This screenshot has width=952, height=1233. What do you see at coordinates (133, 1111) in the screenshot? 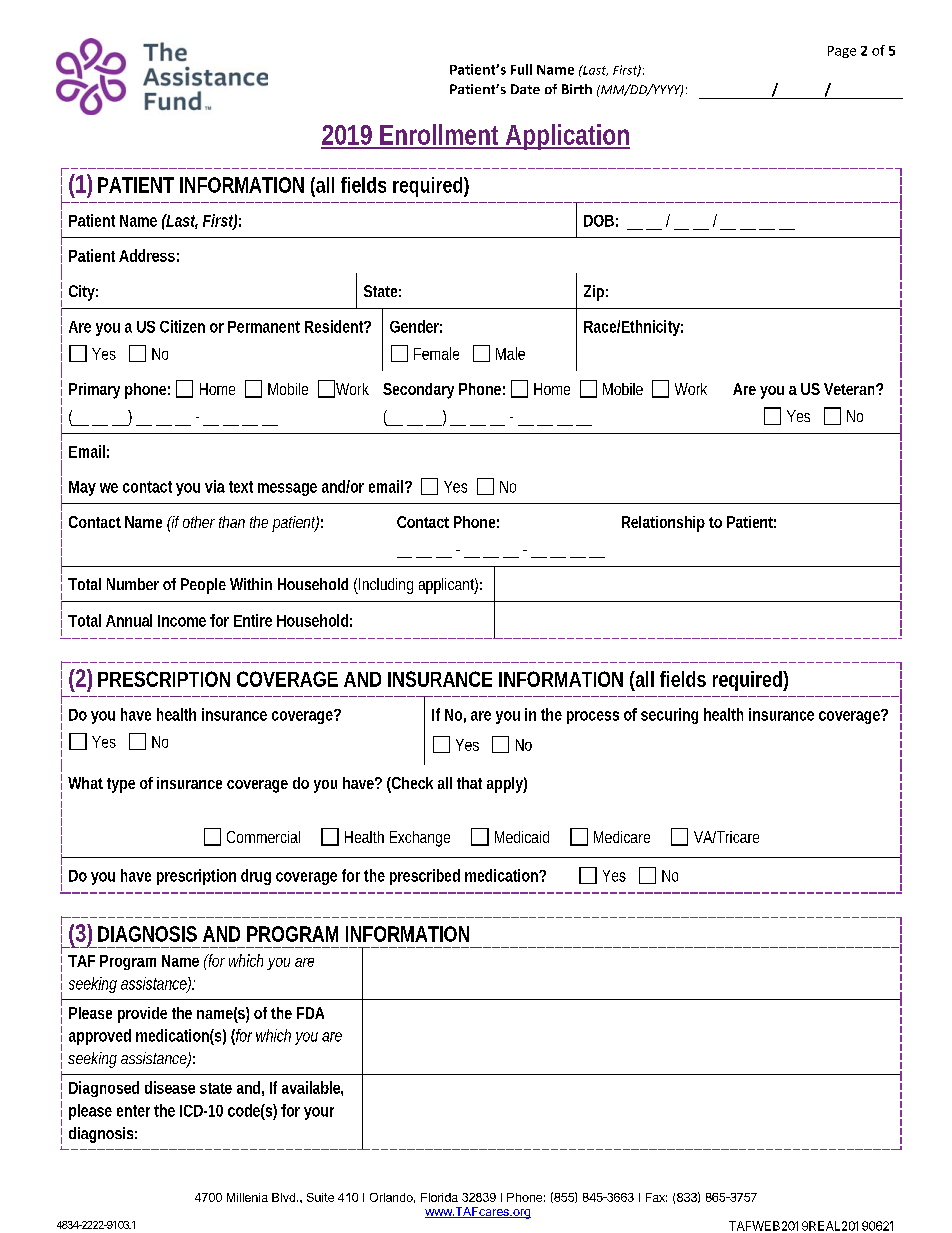
I see `enter` at bounding box center [133, 1111].
